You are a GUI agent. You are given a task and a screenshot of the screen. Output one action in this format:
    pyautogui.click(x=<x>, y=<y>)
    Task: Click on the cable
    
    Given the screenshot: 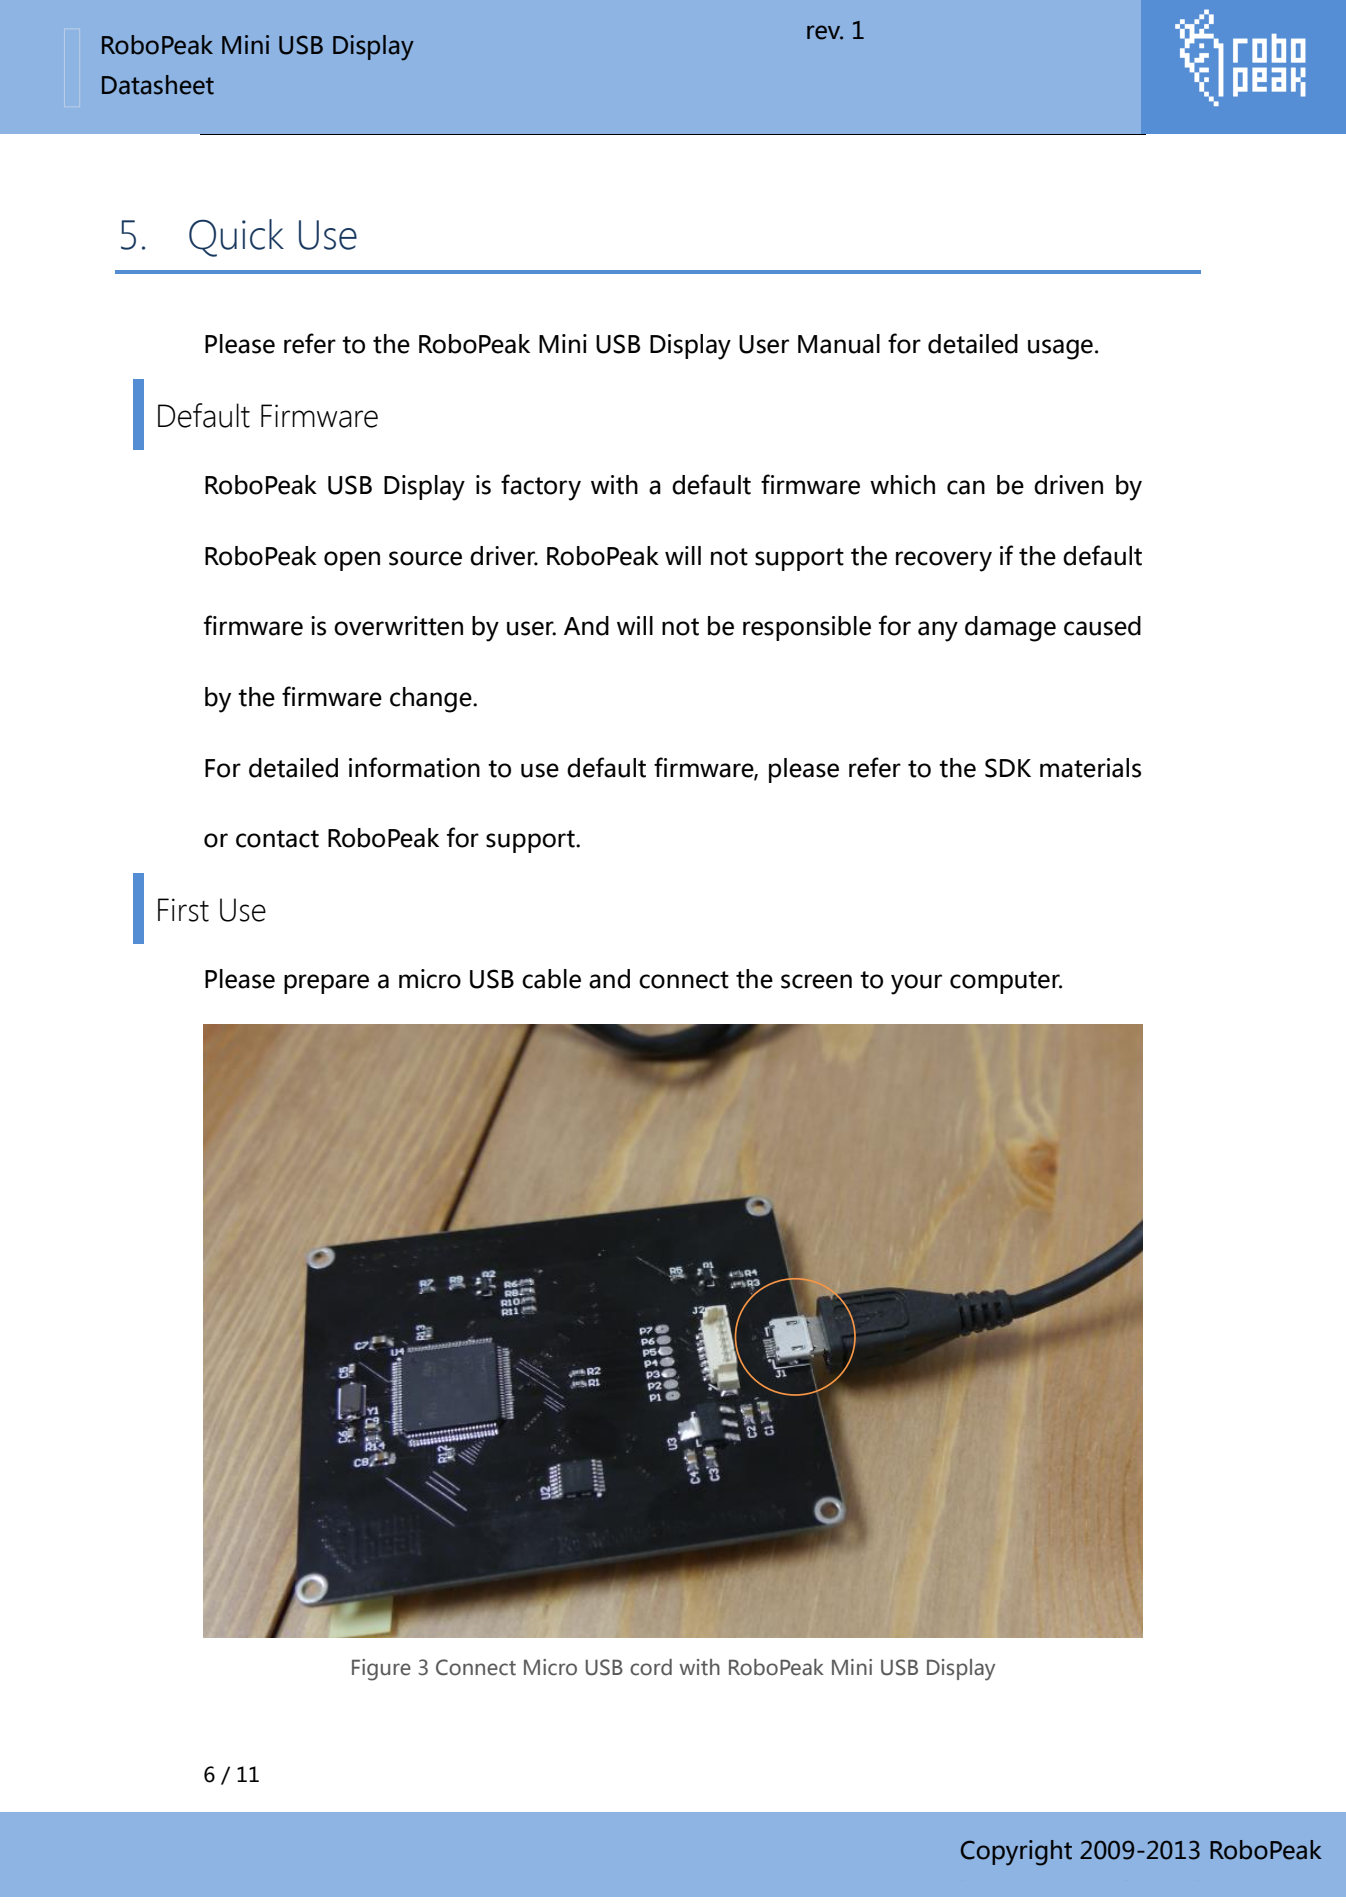 What is the action you would take?
    pyautogui.click(x=551, y=979)
